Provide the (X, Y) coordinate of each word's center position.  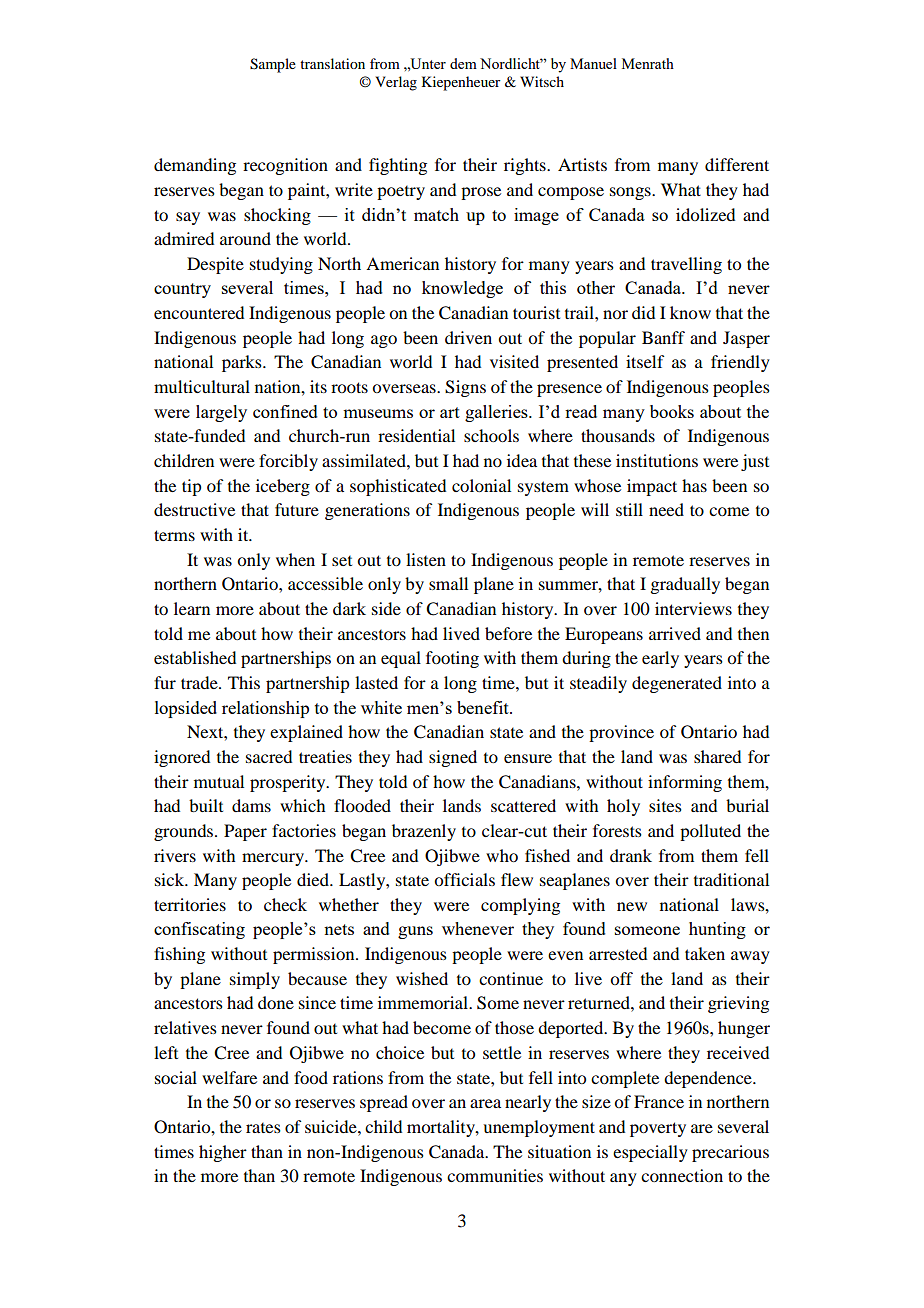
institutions (657, 460)
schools (491, 435)
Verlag (396, 83)
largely (221, 413)
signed (453, 758)
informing (685, 783)
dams (251, 805)
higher (223, 1153)
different (737, 164)
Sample (273, 65)
